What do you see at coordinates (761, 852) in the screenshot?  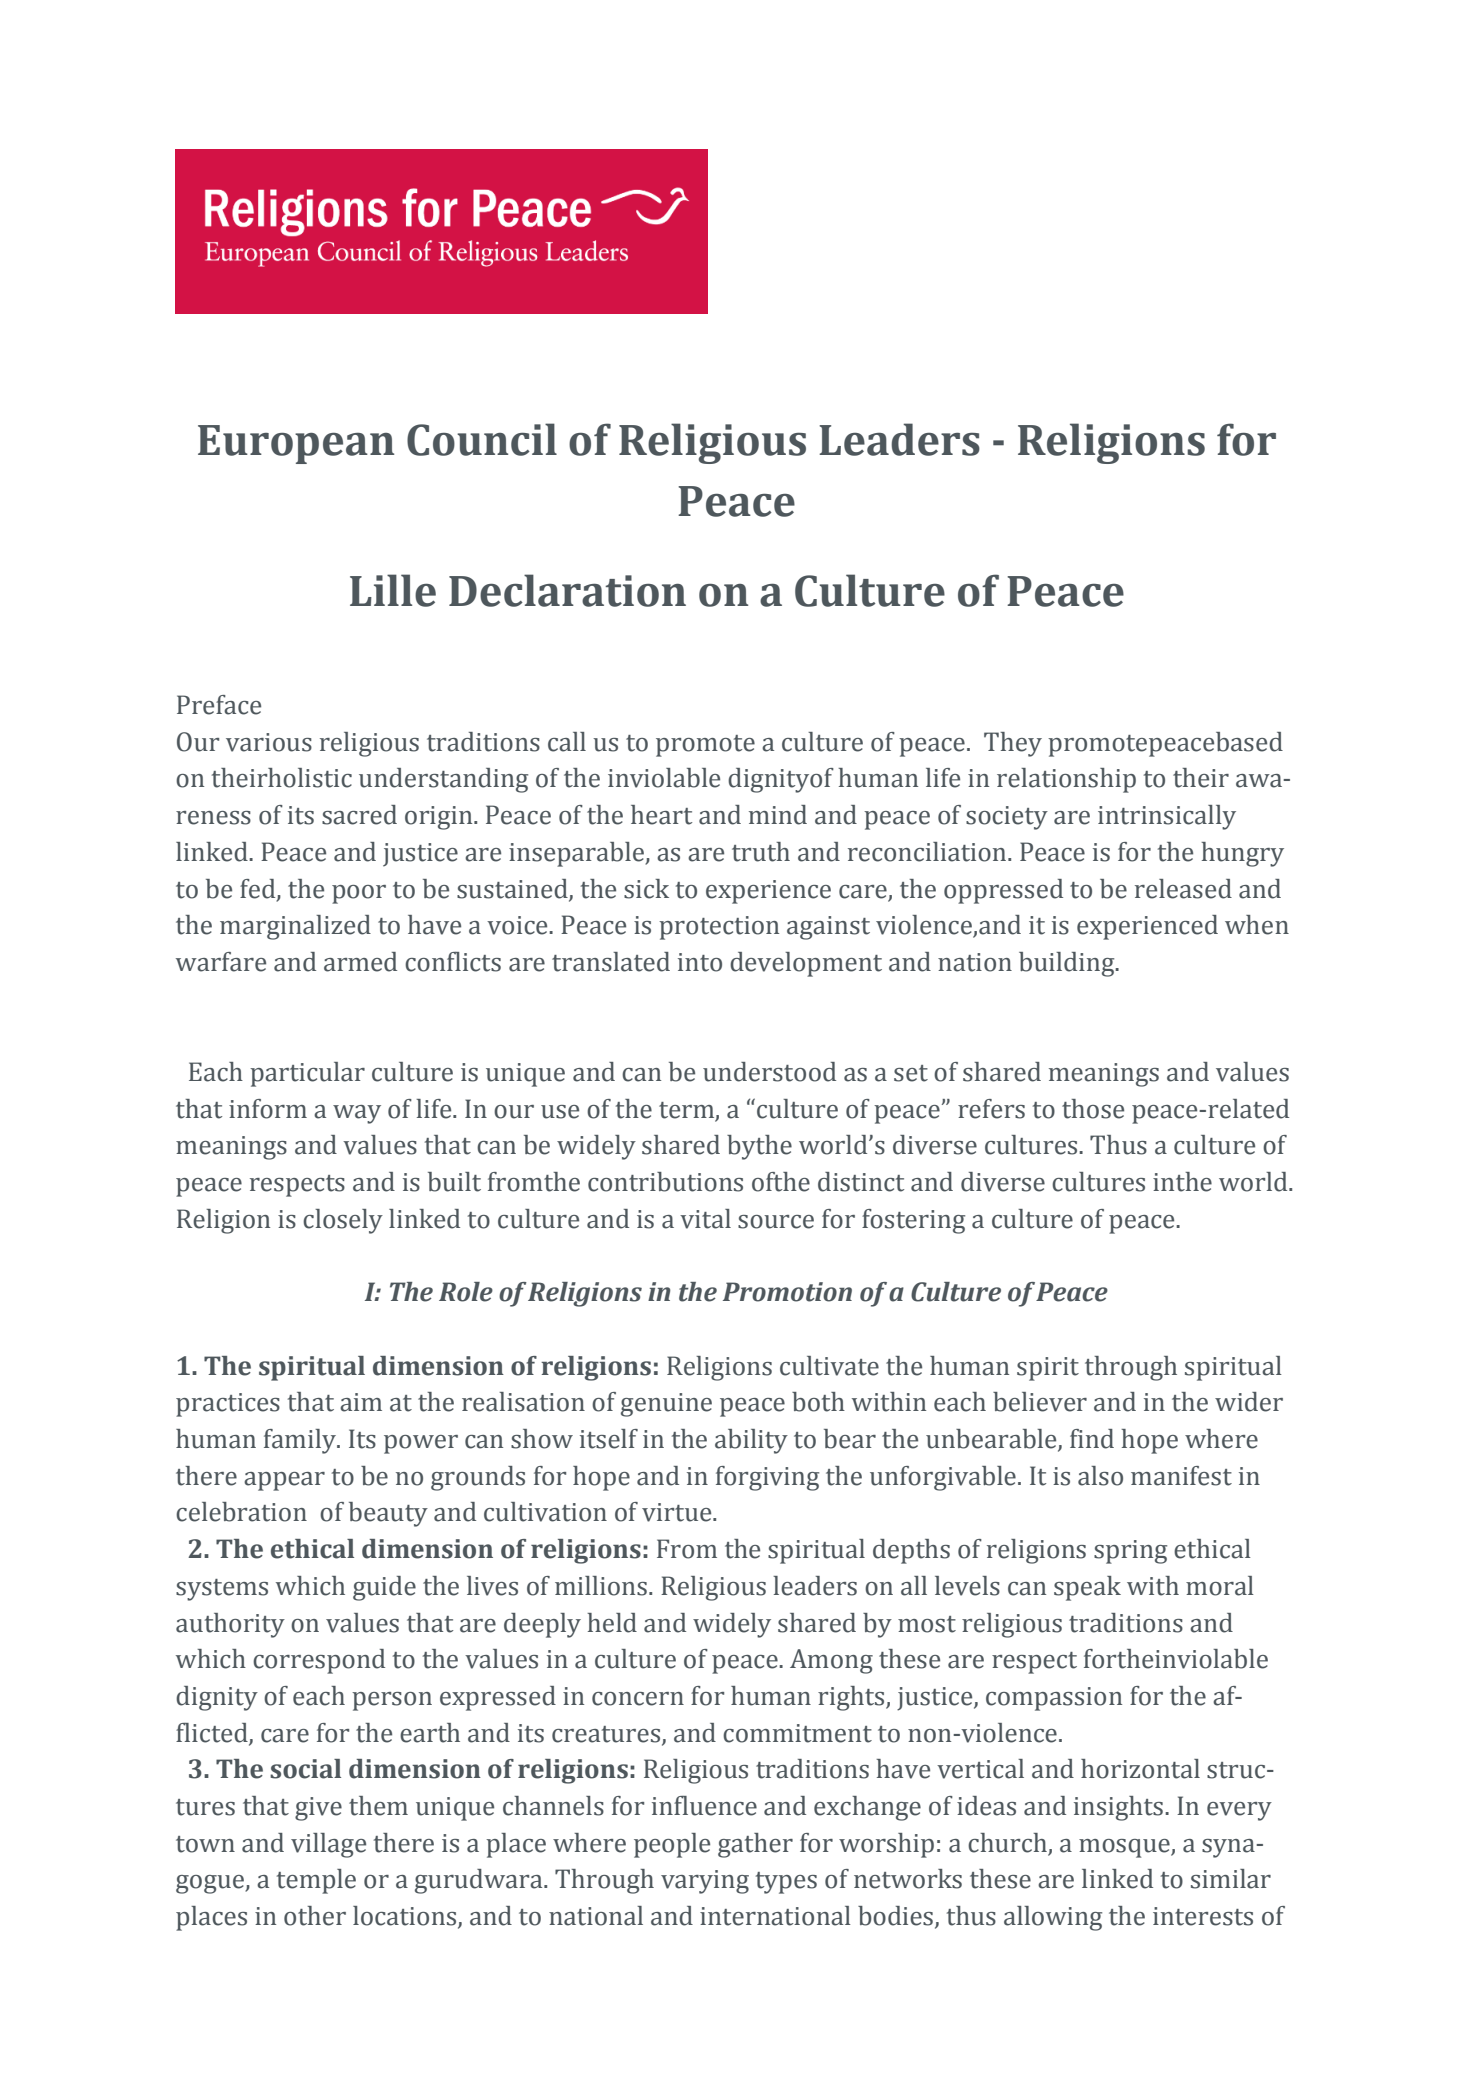 I see `truth` at bounding box center [761, 852].
